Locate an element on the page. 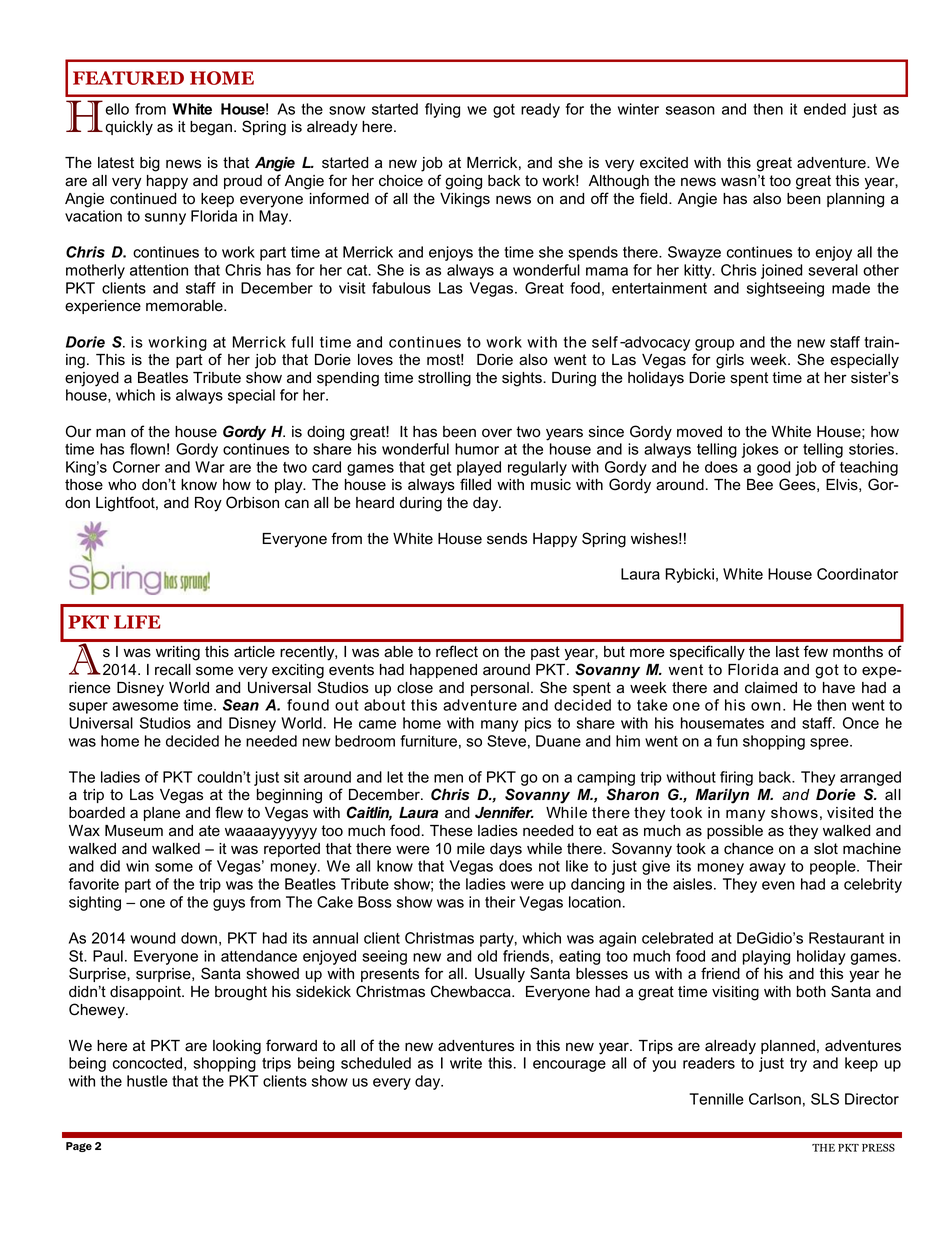 The height and width of the image is (1233, 952). write is located at coordinates (466, 1063).
